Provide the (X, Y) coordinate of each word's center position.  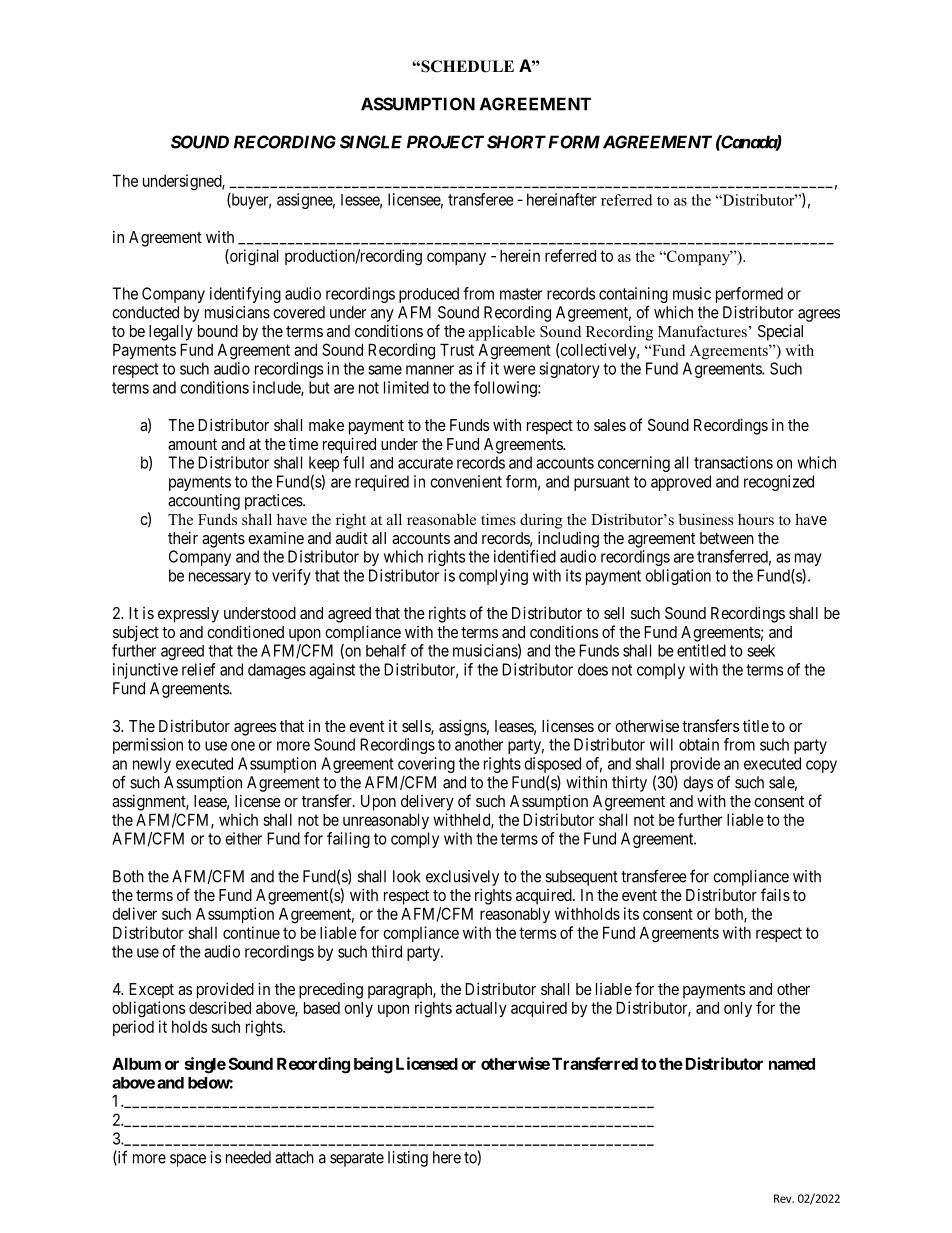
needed (248, 1157)
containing (633, 296)
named (792, 1064)
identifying (245, 295)
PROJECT (445, 142)
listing (408, 1159)
